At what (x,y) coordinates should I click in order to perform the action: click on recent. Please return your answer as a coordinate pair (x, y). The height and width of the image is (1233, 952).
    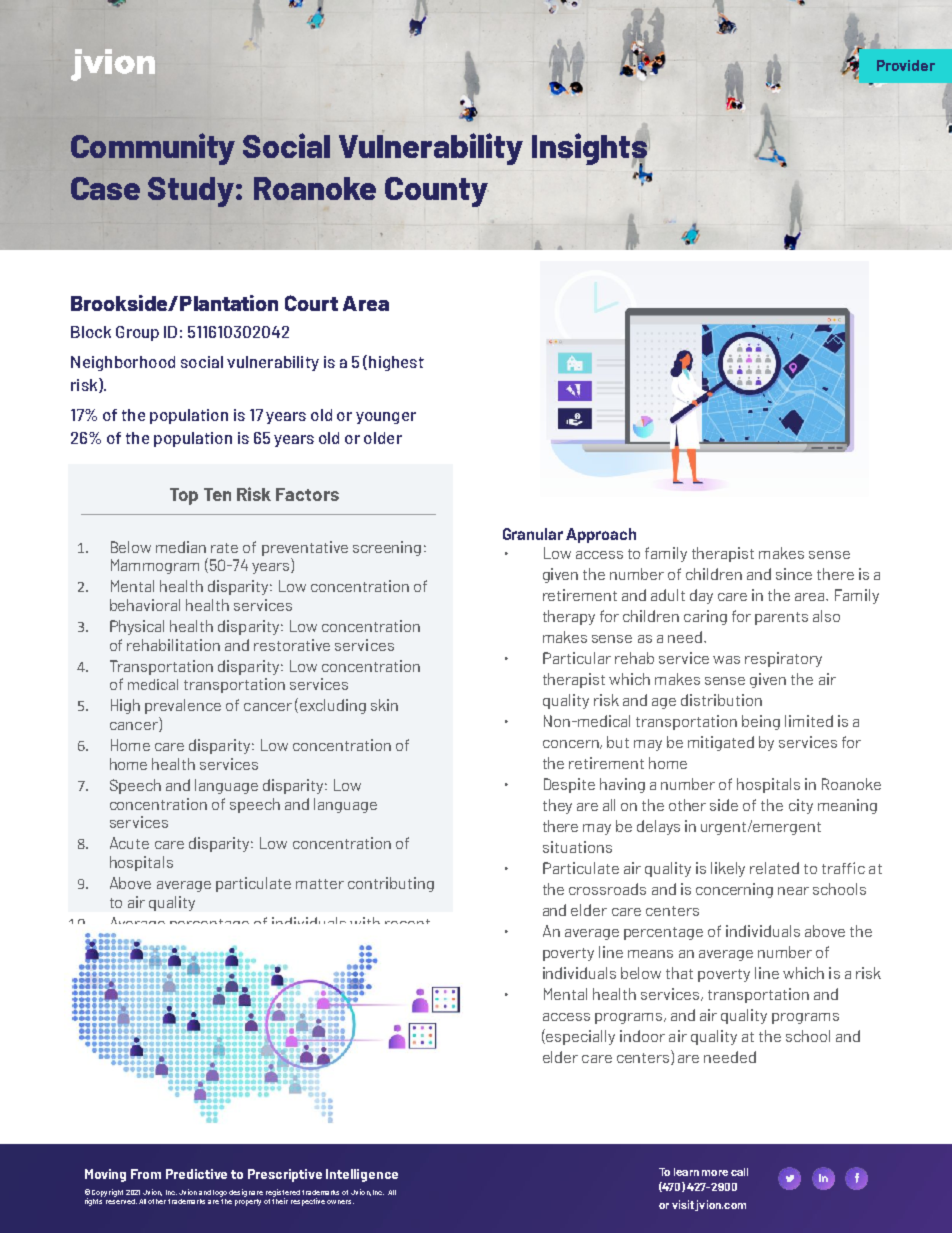
    Looking at the image, I should click on (407, 921).
